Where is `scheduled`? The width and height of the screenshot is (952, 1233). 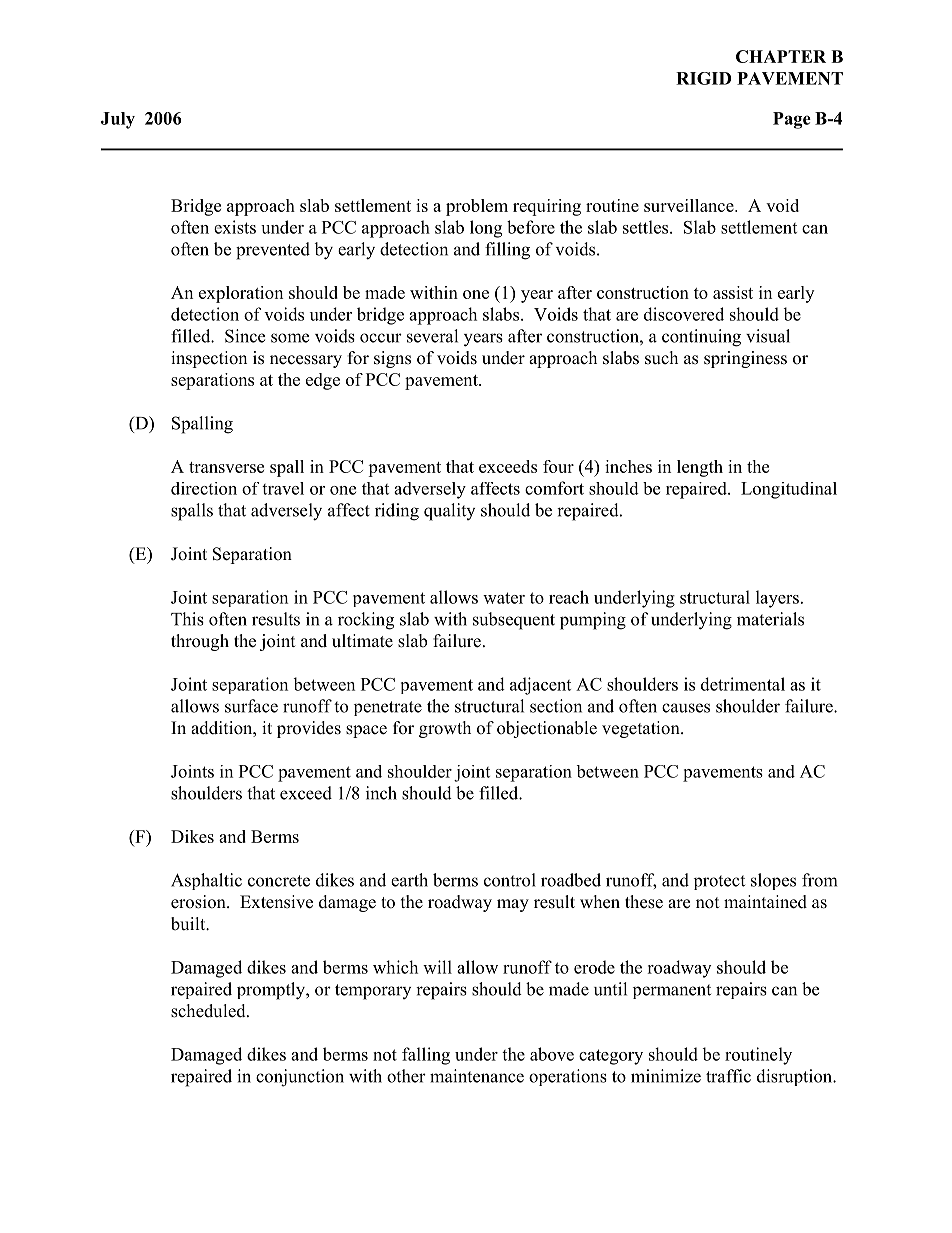
scheduled is located at coordinates (209, 1011).
